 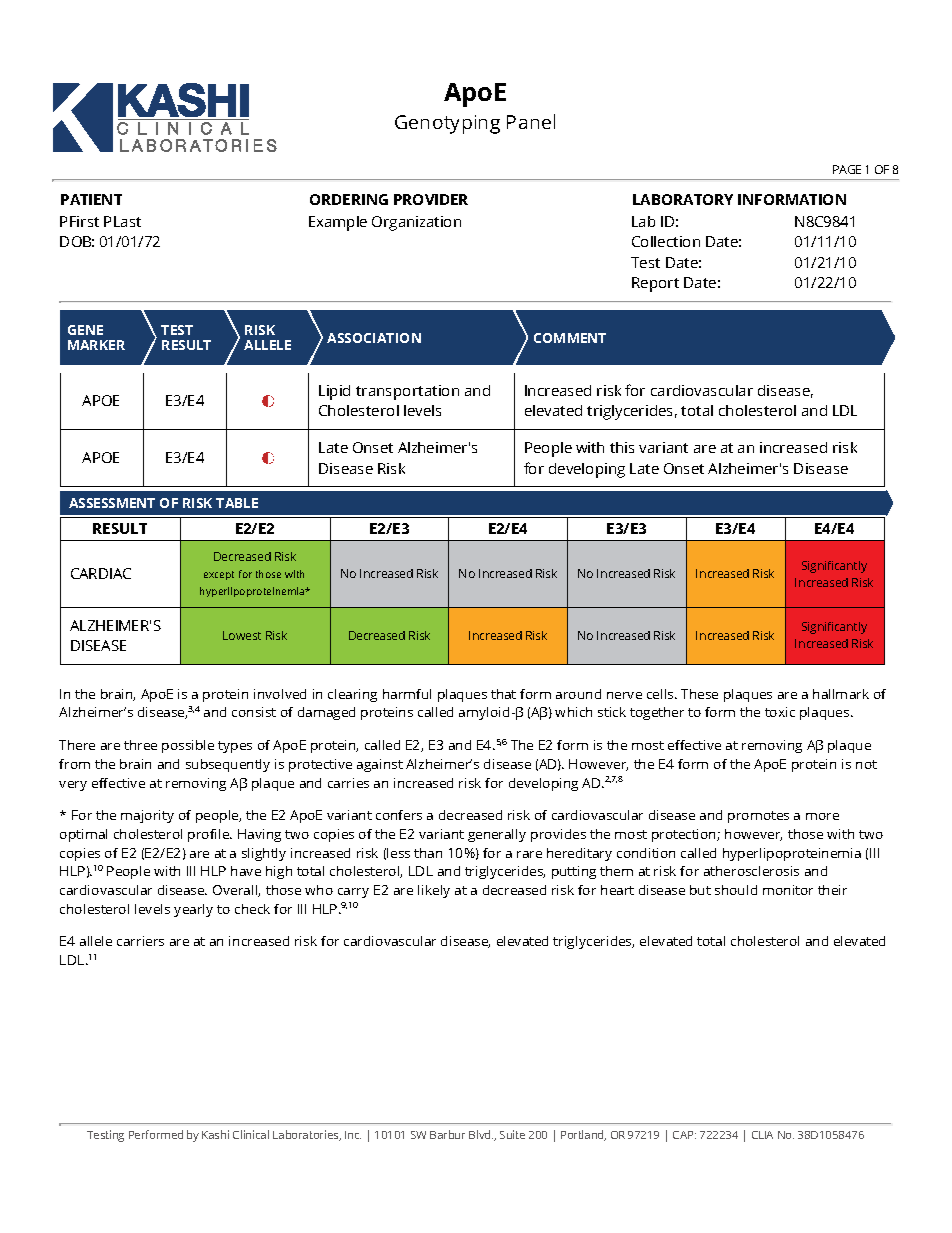 I want to click on carriers, so click(x=140, y=941).
